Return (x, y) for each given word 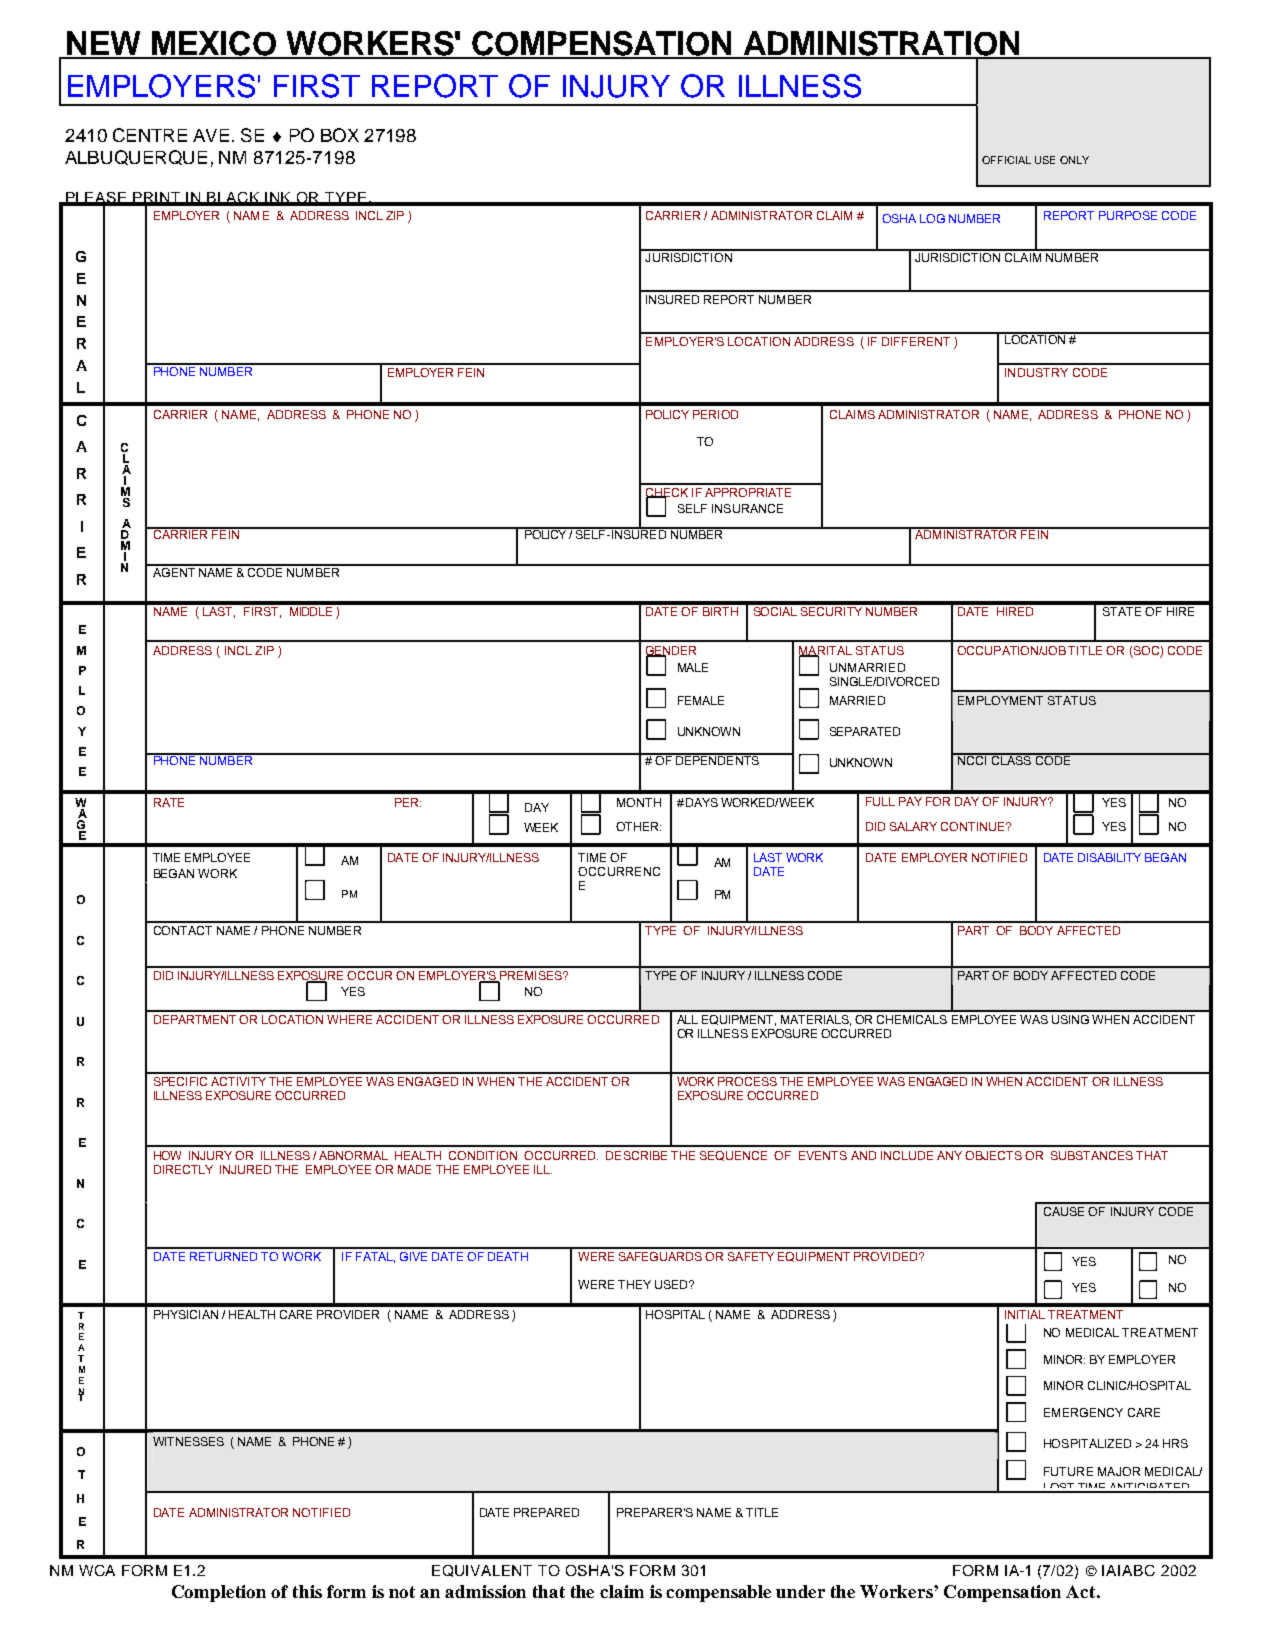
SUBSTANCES (1092, 1155)
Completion (219, 1593)
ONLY (1074, 160)
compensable (718, 1593)
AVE (211, 135)
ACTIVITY (238, 1081)
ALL (687, 1019)
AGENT (173, 571)
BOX (340, 135)
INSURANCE (747, 508)
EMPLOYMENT (1000, 700)
